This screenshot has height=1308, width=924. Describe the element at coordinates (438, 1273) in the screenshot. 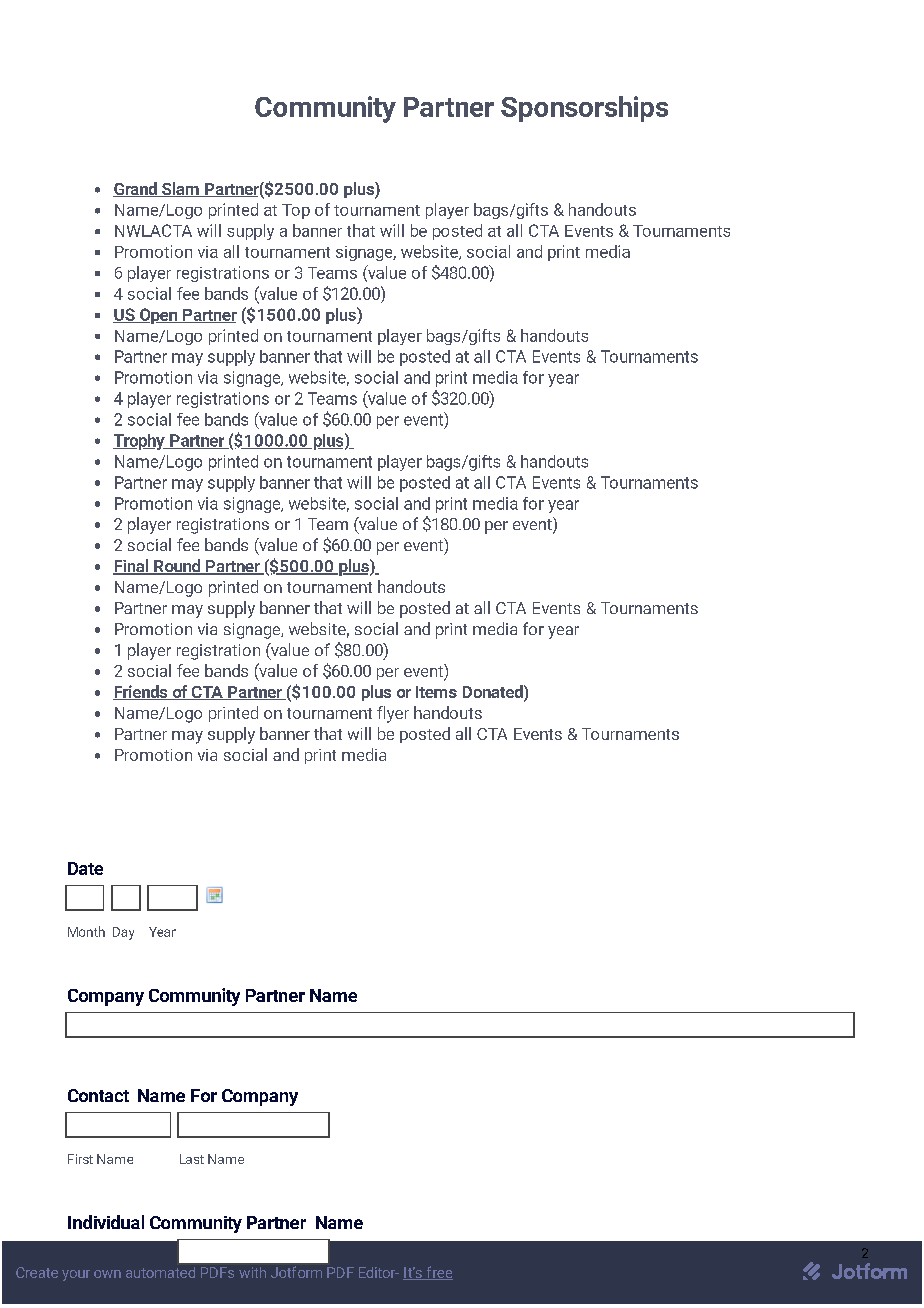

I see `free` at that location.
